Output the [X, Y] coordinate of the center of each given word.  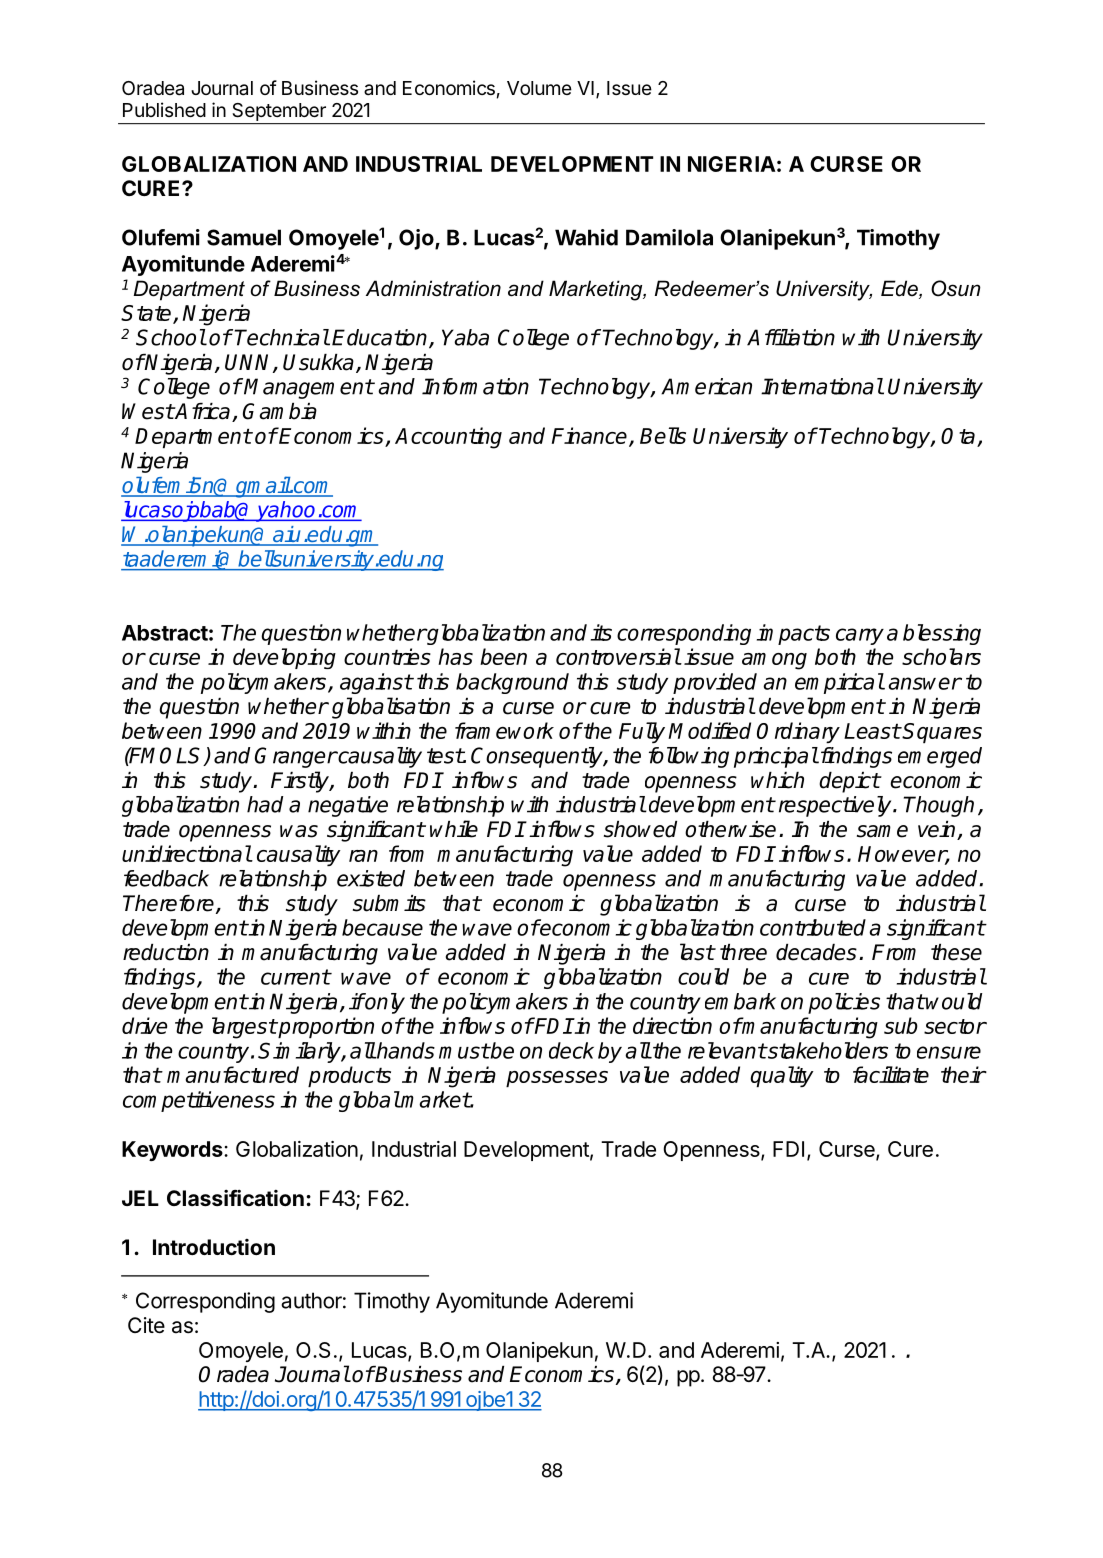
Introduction [214, 1247]
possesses [557, 1079]
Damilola [669, 237]
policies [844, 1003]
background [512, 683]
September [279, 112]
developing [284, 658]
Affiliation [791, 337]
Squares [942, 733]
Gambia [280, 411]
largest [244, 1028]
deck [571, 1050]
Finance [591, 436]
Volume [539, 88]
